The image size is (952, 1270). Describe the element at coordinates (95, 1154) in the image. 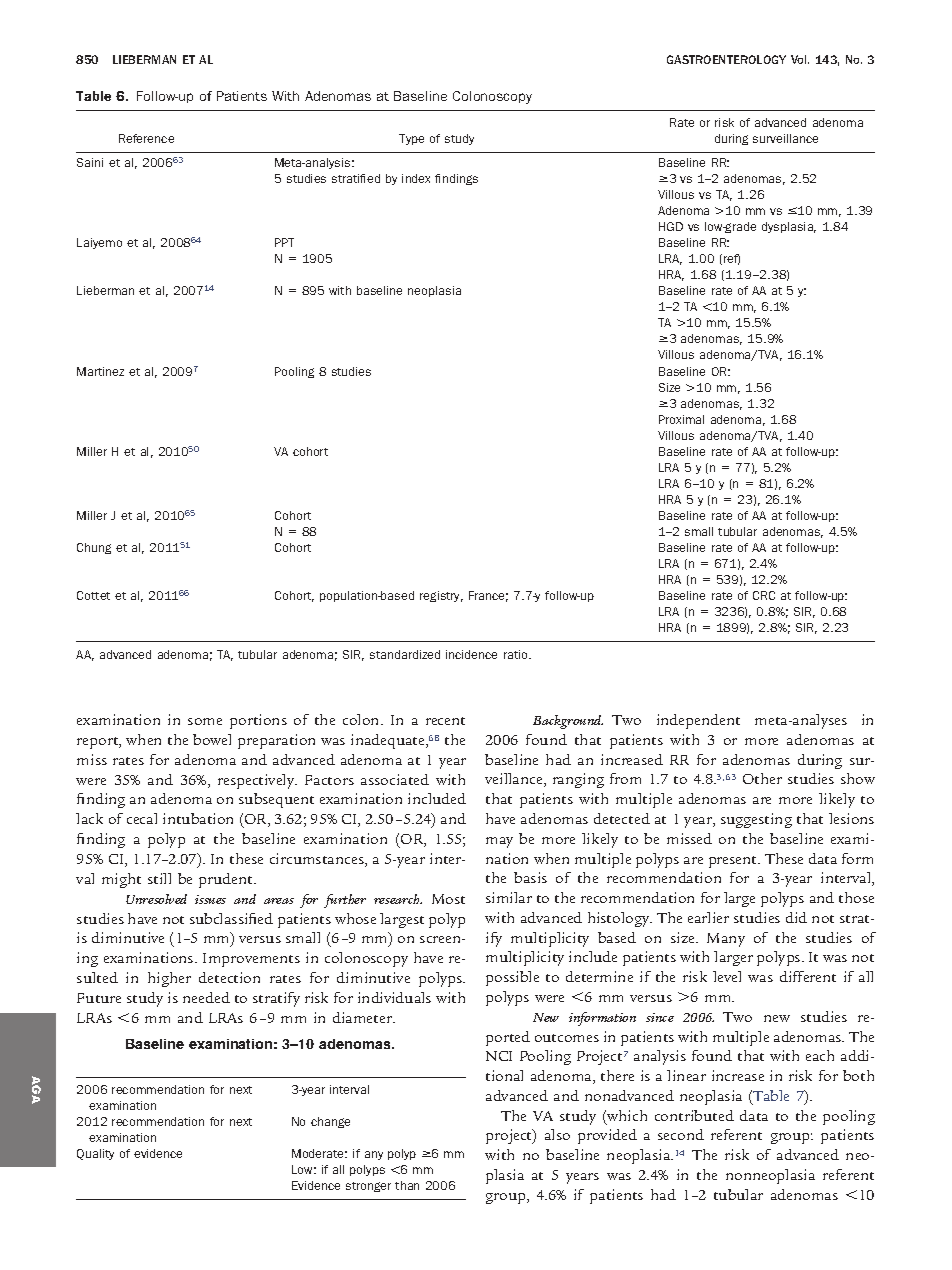

I see `Quality` at that location.
